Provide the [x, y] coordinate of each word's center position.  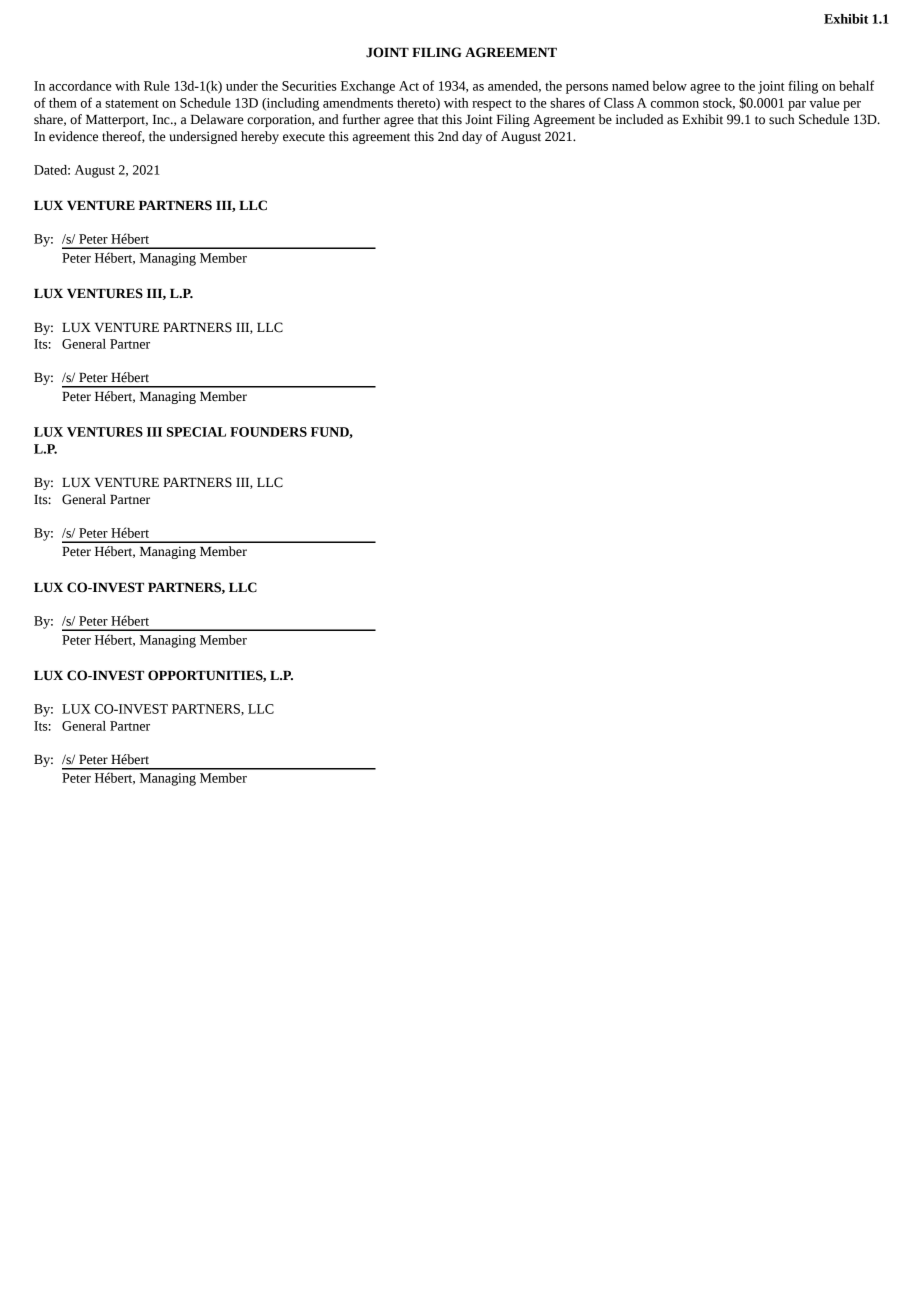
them [63, 103]
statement [132, 103]
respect [492, 105]
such [782, 119]
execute [304, 137]
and [329, 119]
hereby [260, 137]
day [472, 137]
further [361, 119]
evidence [73, 136]
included [639, 119]
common [675, 104]
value [824, 103]
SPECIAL [196, 432]
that [428, 119]
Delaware [217, 119]
